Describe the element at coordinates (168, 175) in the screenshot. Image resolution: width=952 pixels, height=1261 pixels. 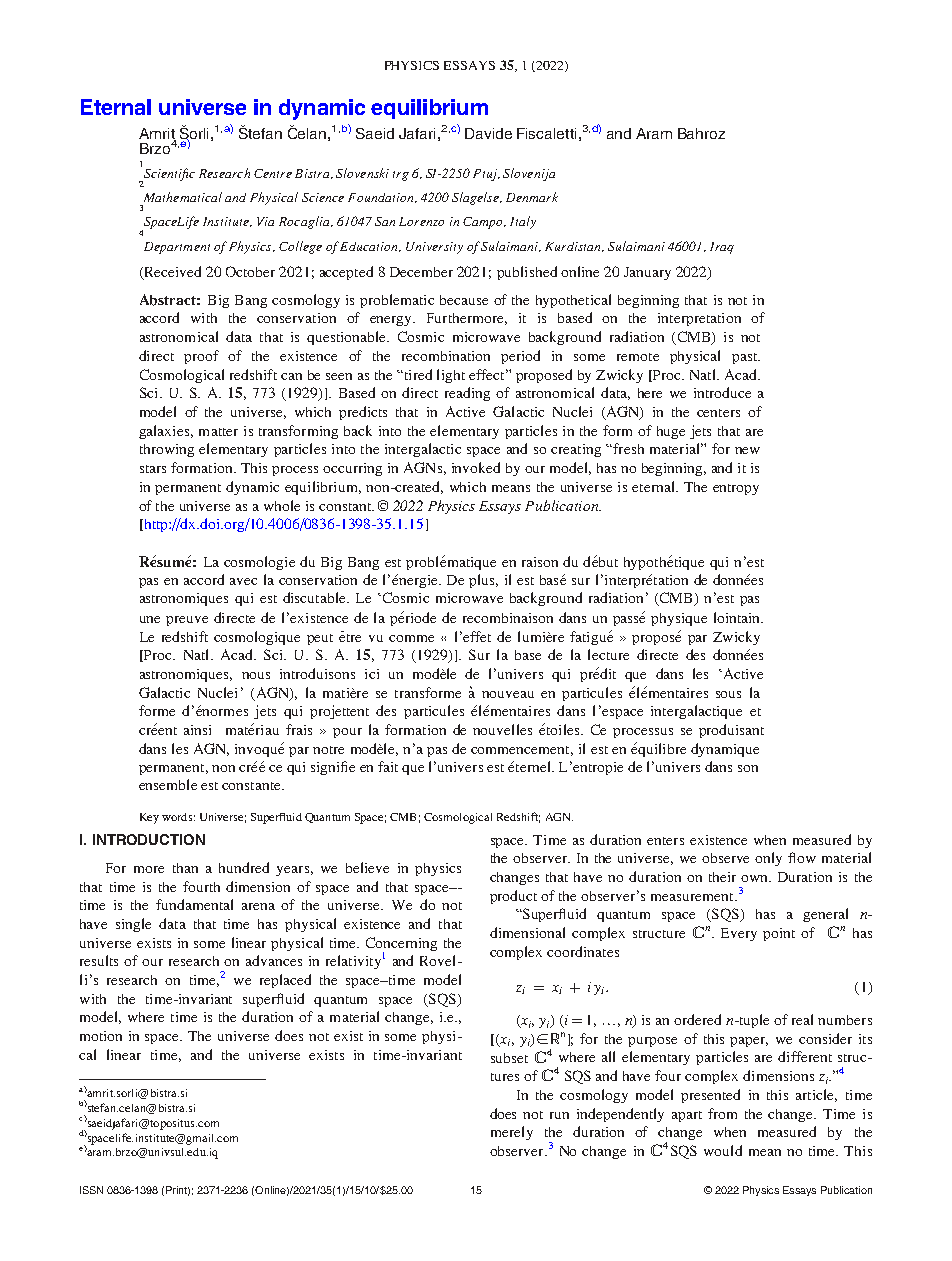
I see `Scientific` at that location.
